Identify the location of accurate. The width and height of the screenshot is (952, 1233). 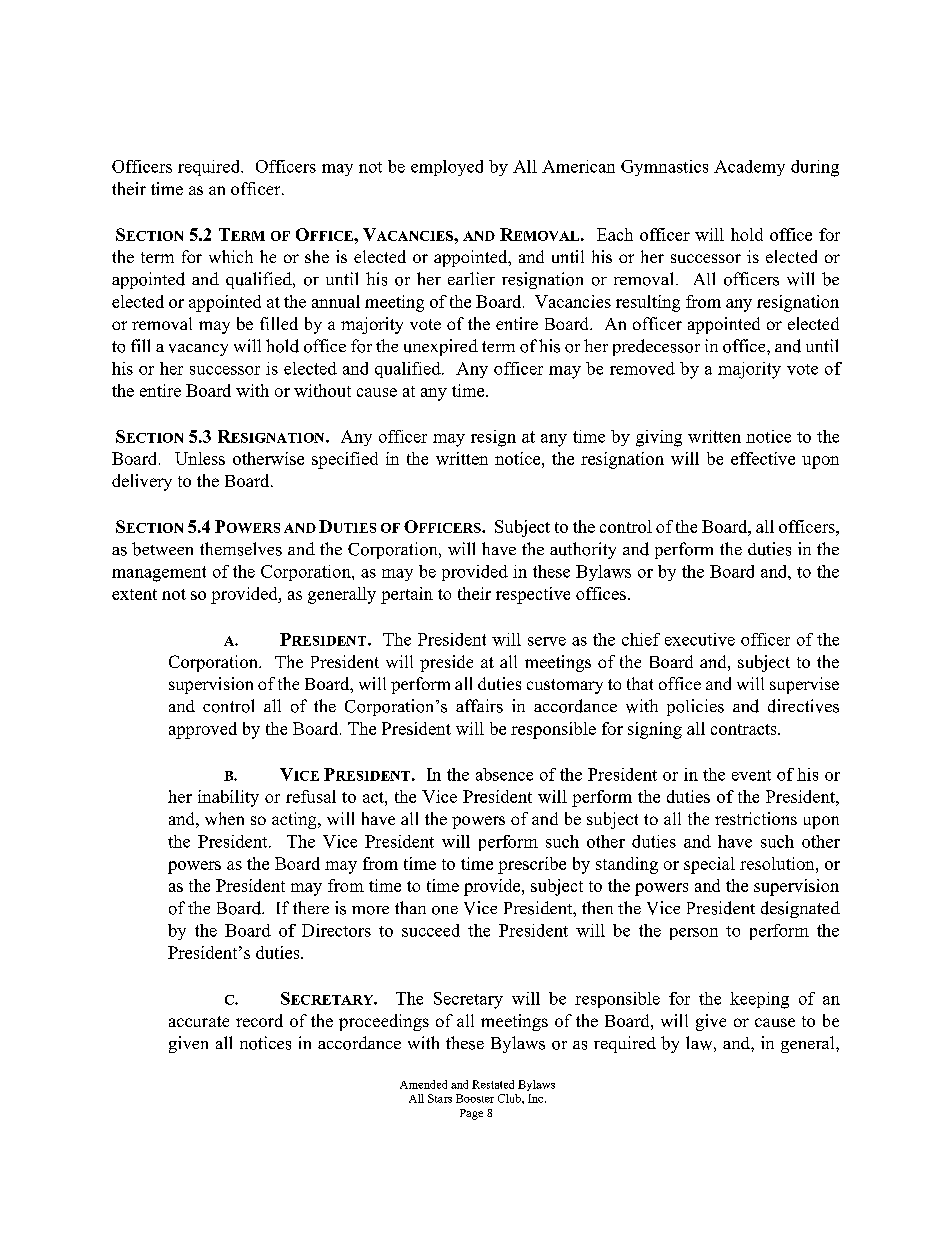
(199, 1021).
